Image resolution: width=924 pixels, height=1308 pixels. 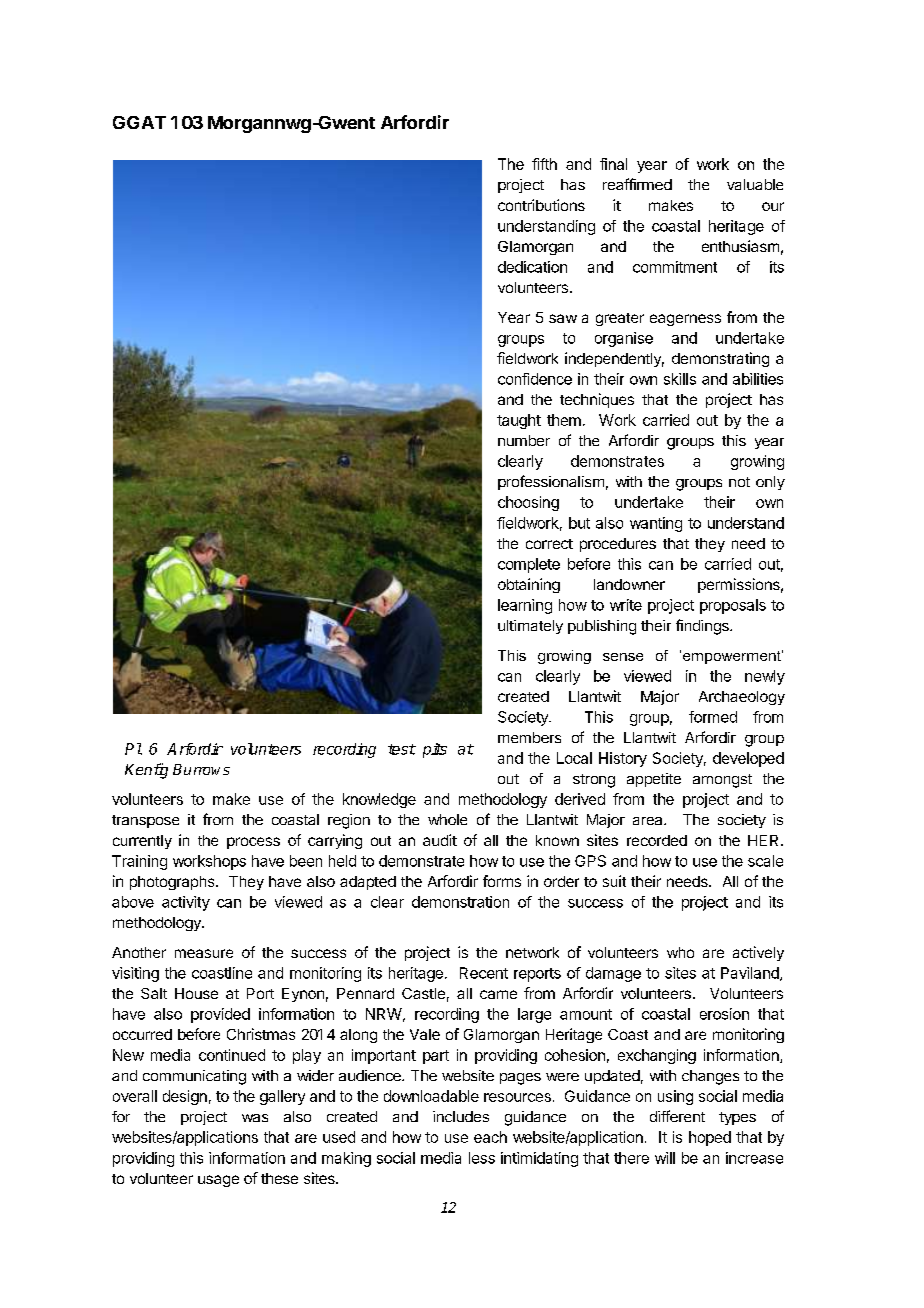 What do you see at coordinates (218, 1181) in the screenshot?
I see `usage` at bounding box center [218, 1181].
